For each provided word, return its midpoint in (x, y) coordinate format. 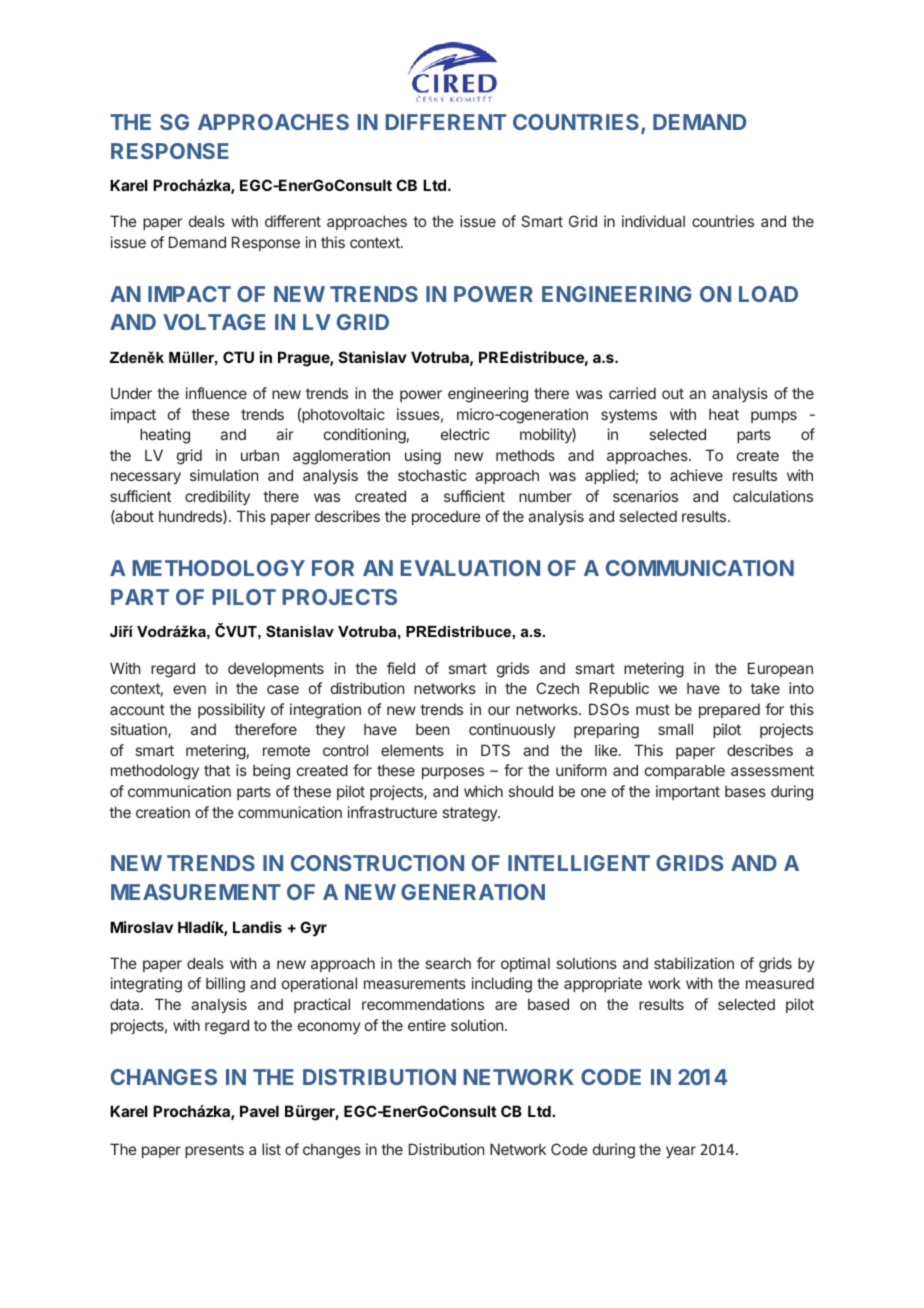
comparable (685, 772)
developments (276, 670)
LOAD (768, 294)
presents (214, 1151)
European (780, 669)
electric (465, 434)
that (217, 770)
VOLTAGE (214, 322)
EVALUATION (470, 568)
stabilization (694, 963)
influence (216, 393)
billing (225, 985)
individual (653, 221)
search (448, 963)
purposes (453, 773)
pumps (774, 417)
